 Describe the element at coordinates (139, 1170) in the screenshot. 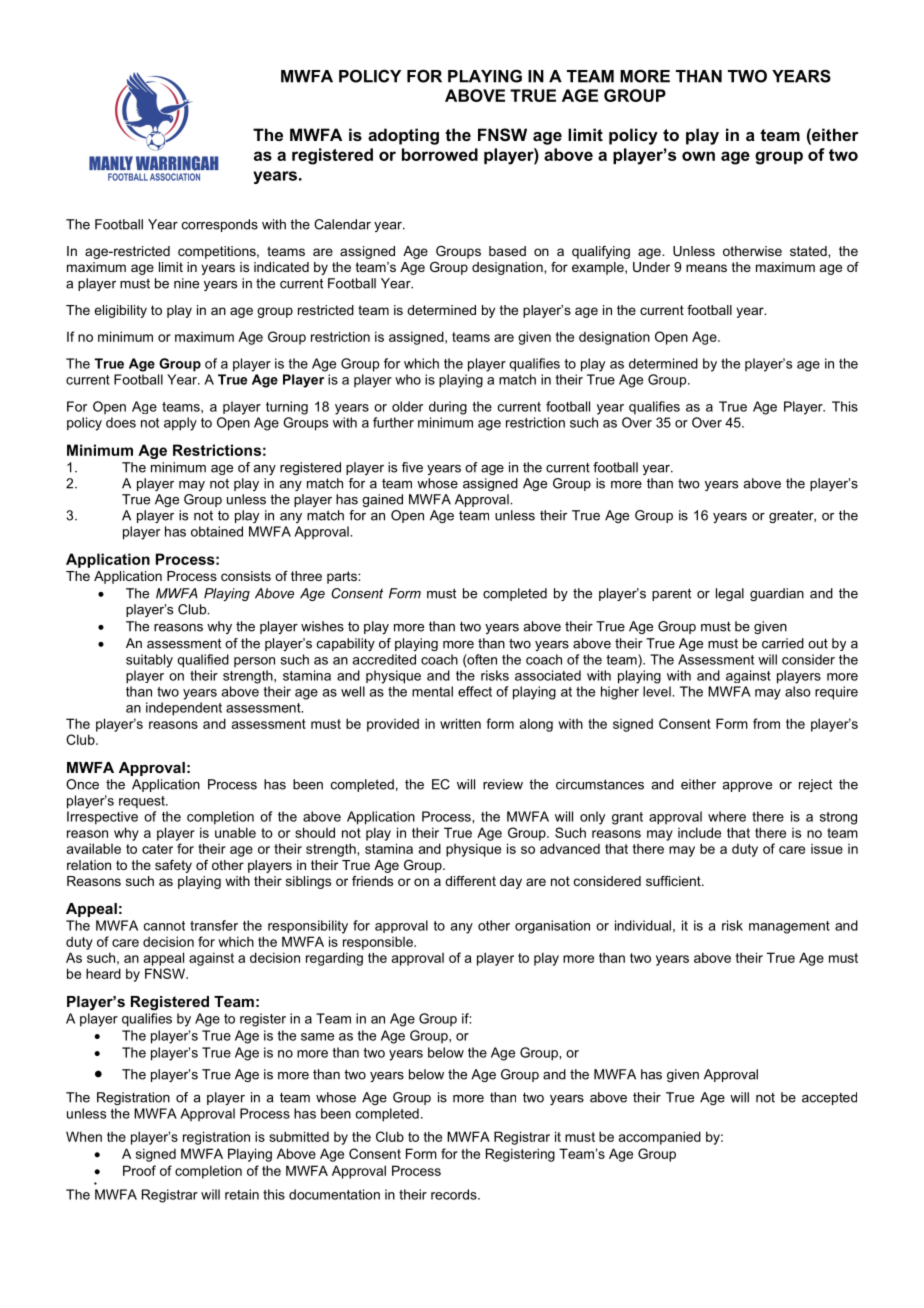

I see `Proof` at that location.
